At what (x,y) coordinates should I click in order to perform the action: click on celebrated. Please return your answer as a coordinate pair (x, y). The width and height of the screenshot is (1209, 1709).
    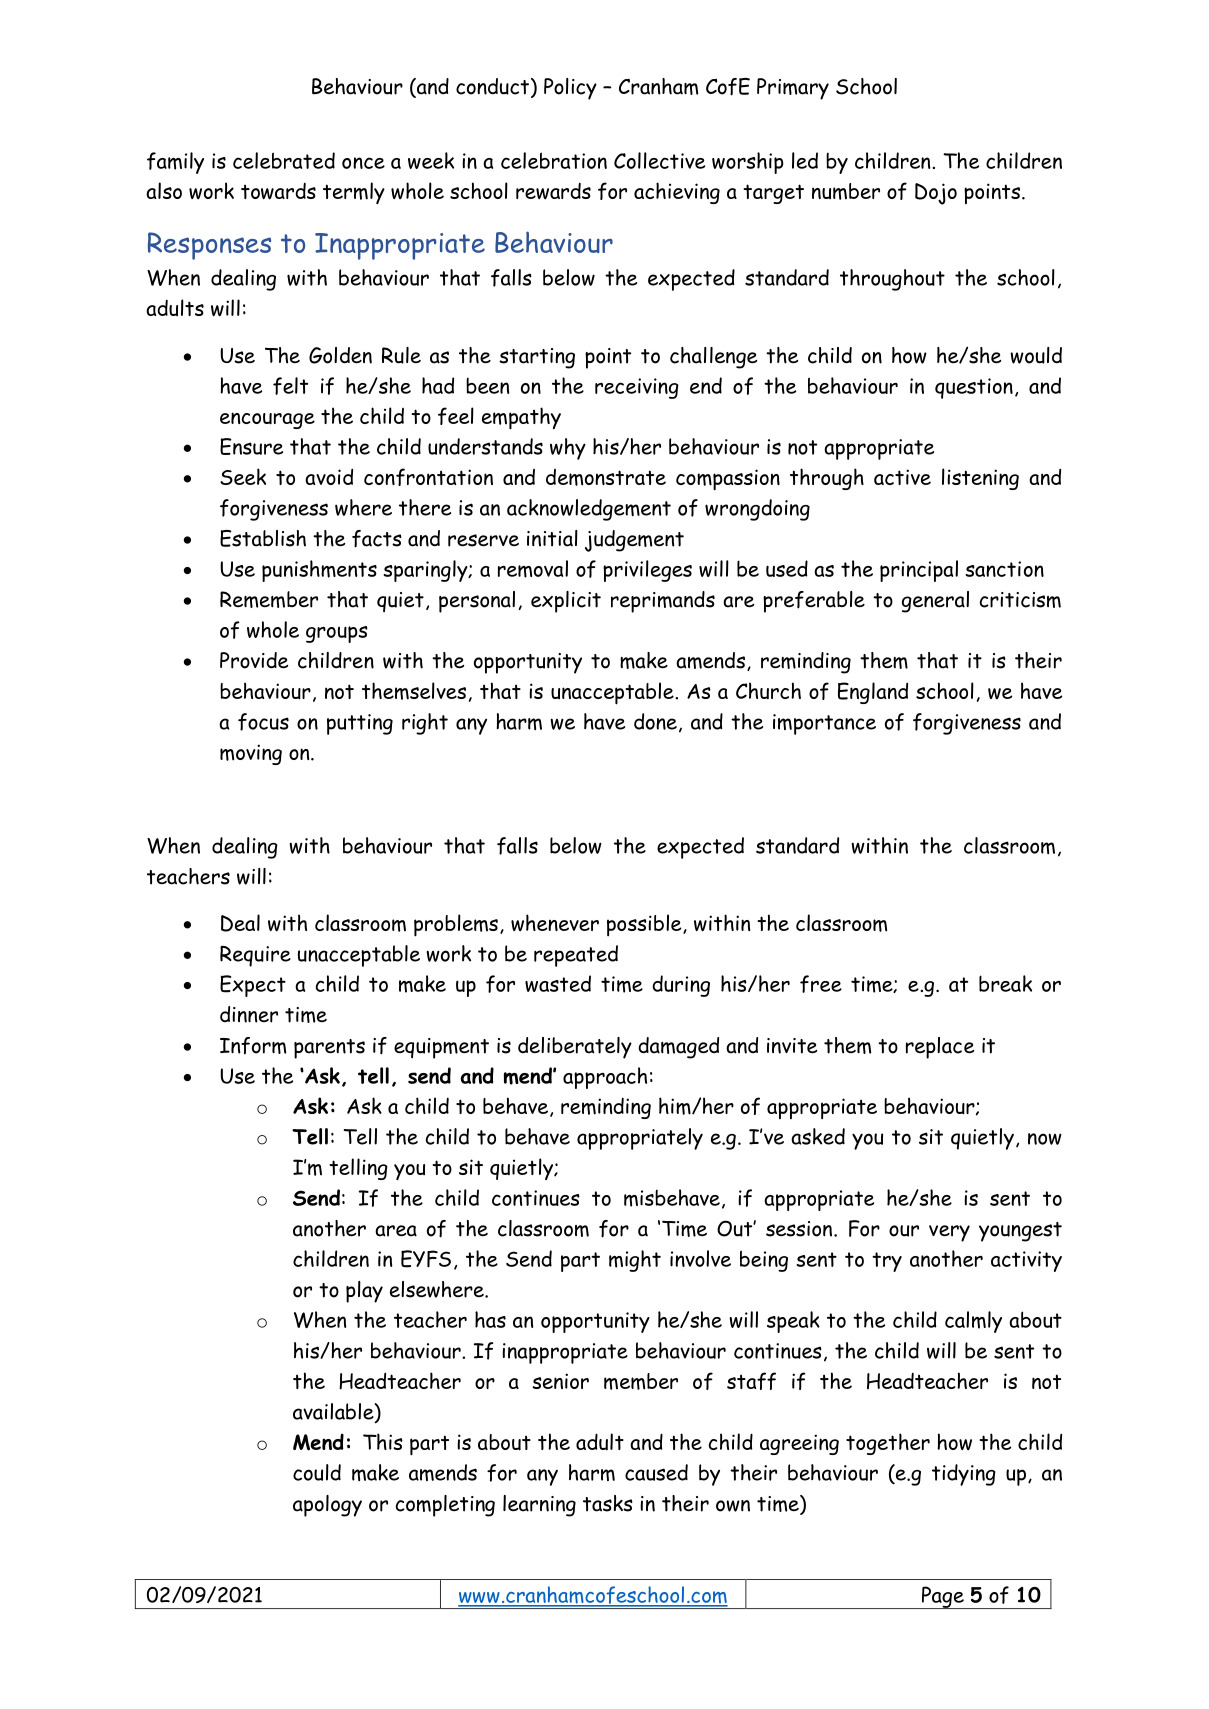
    Looking at the image, I should click on (284, 160).
